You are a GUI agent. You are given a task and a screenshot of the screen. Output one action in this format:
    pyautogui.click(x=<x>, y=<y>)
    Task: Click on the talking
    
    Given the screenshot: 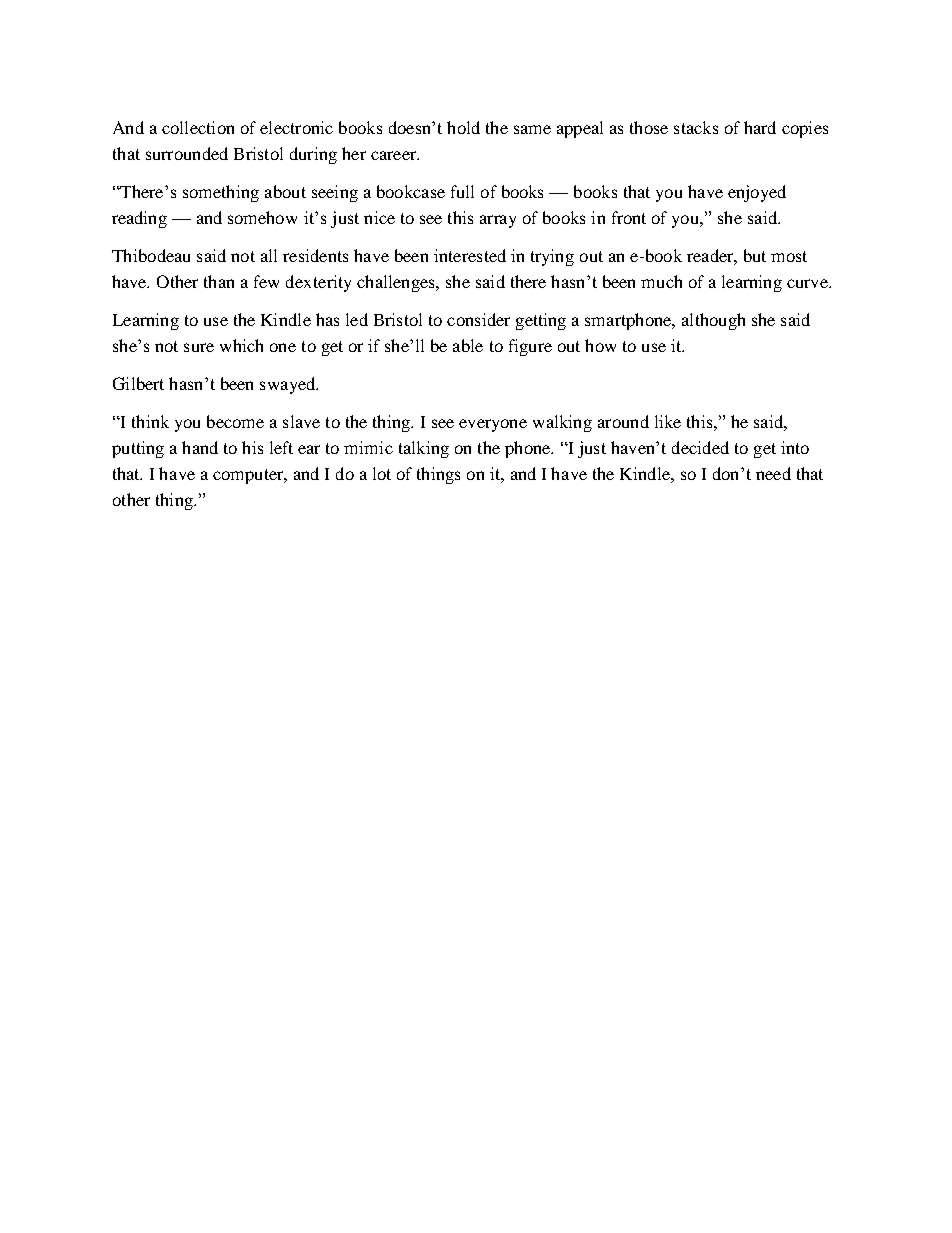 What is the action you would take?
    pyautogui.click(x=424, y=449)
